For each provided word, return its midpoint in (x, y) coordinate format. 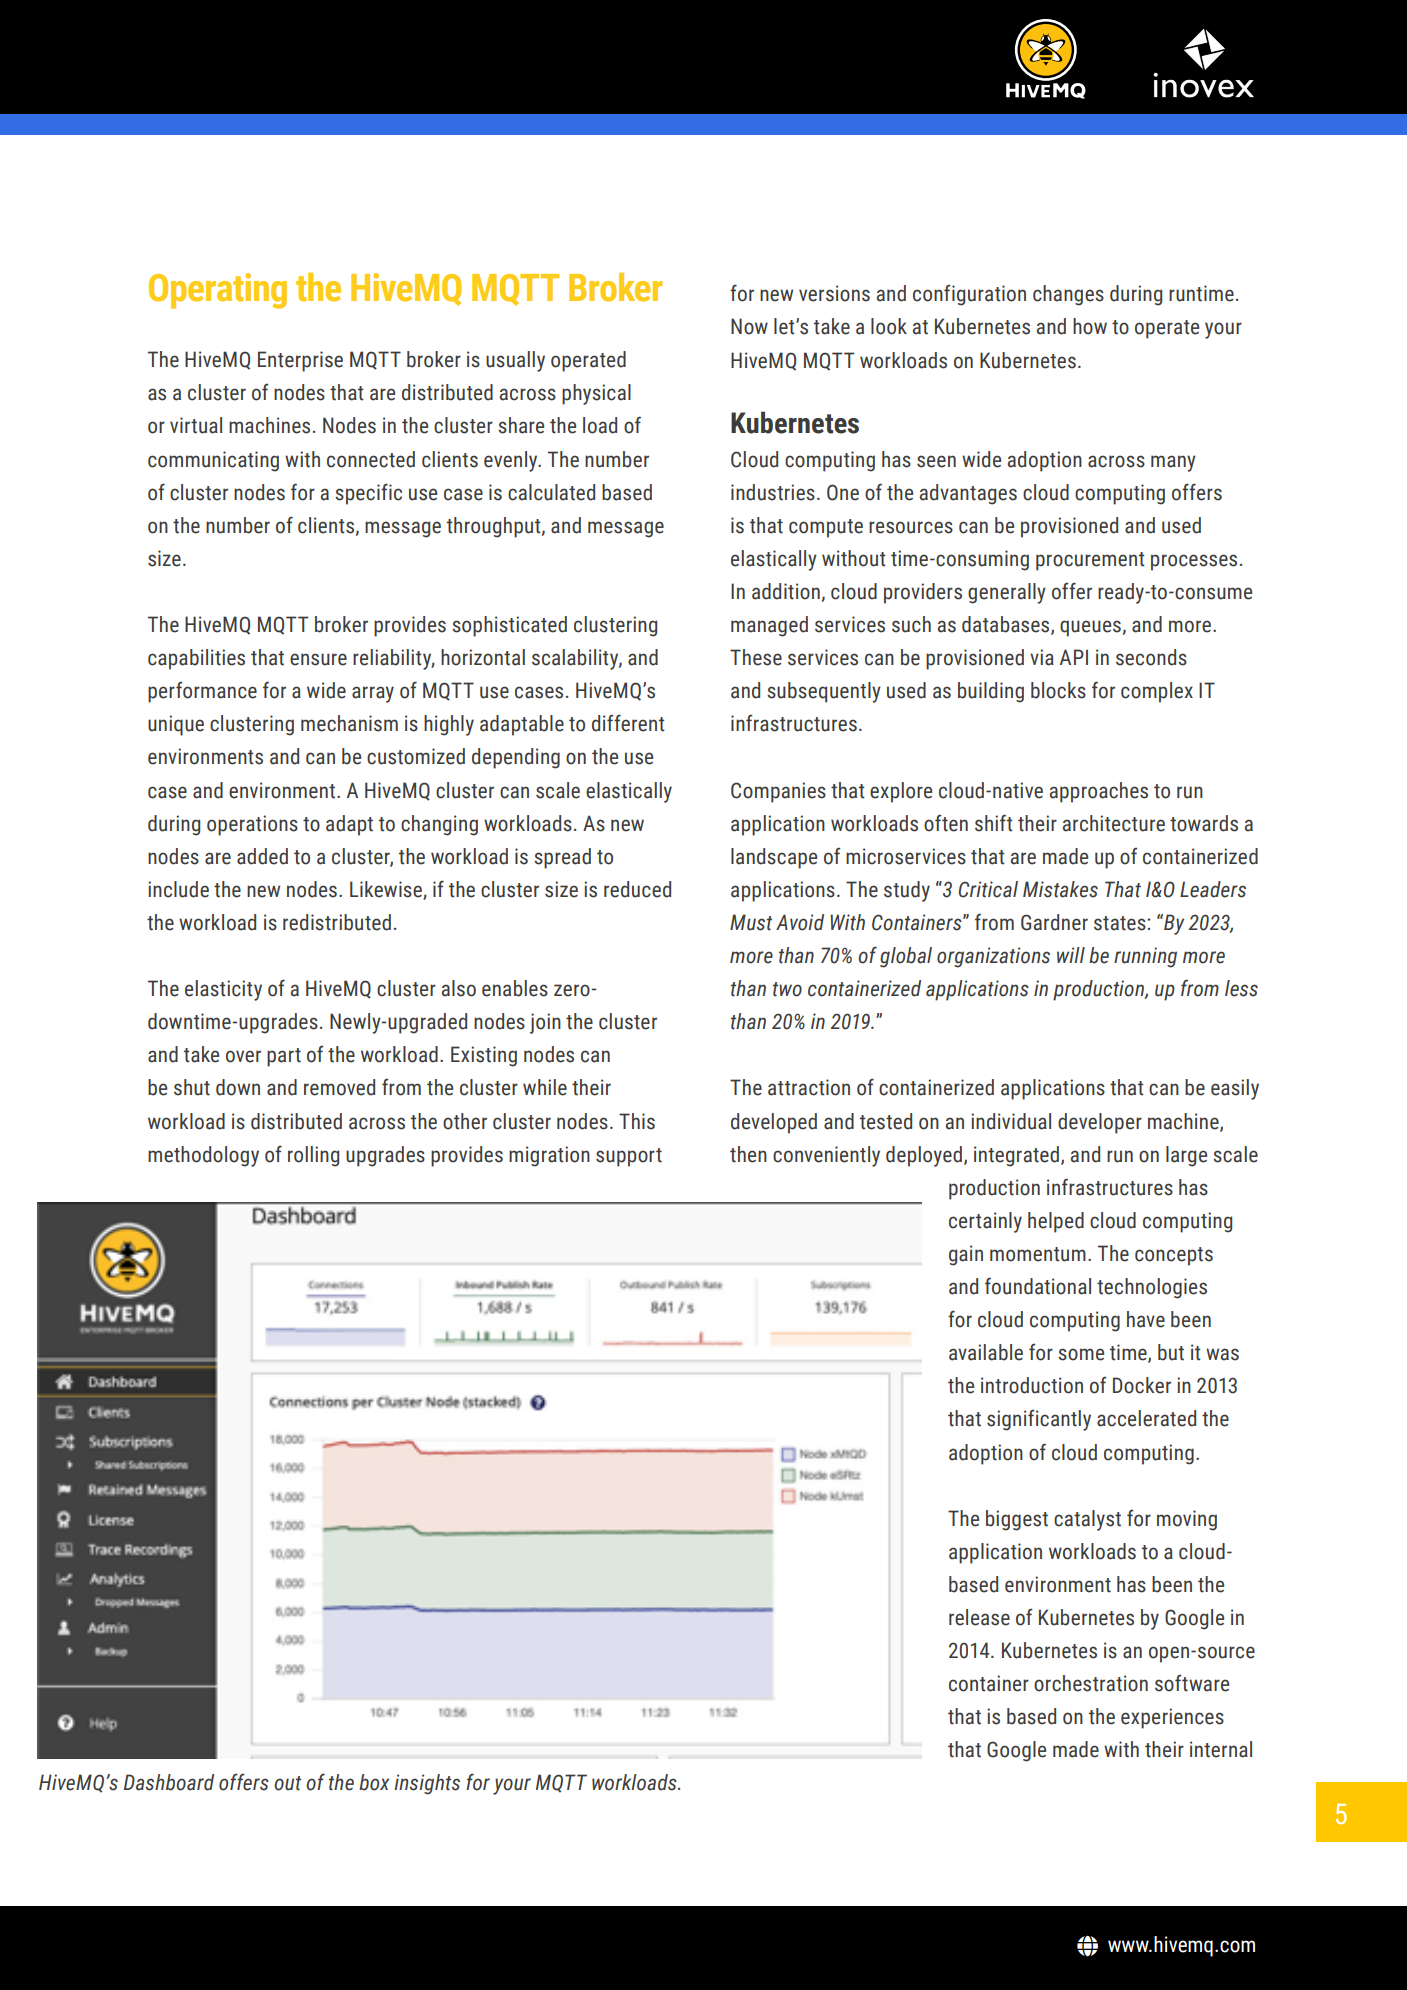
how (1090, 326)
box (374, 1782)
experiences (1172, 1718)
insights (427, 1784)
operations (252, 825)
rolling (313, 1156)
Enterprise (300, 361)
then (748, 1154)
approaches (1099, 792)
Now (749, 326)
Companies (778, 792)
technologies (1152, 1288)
